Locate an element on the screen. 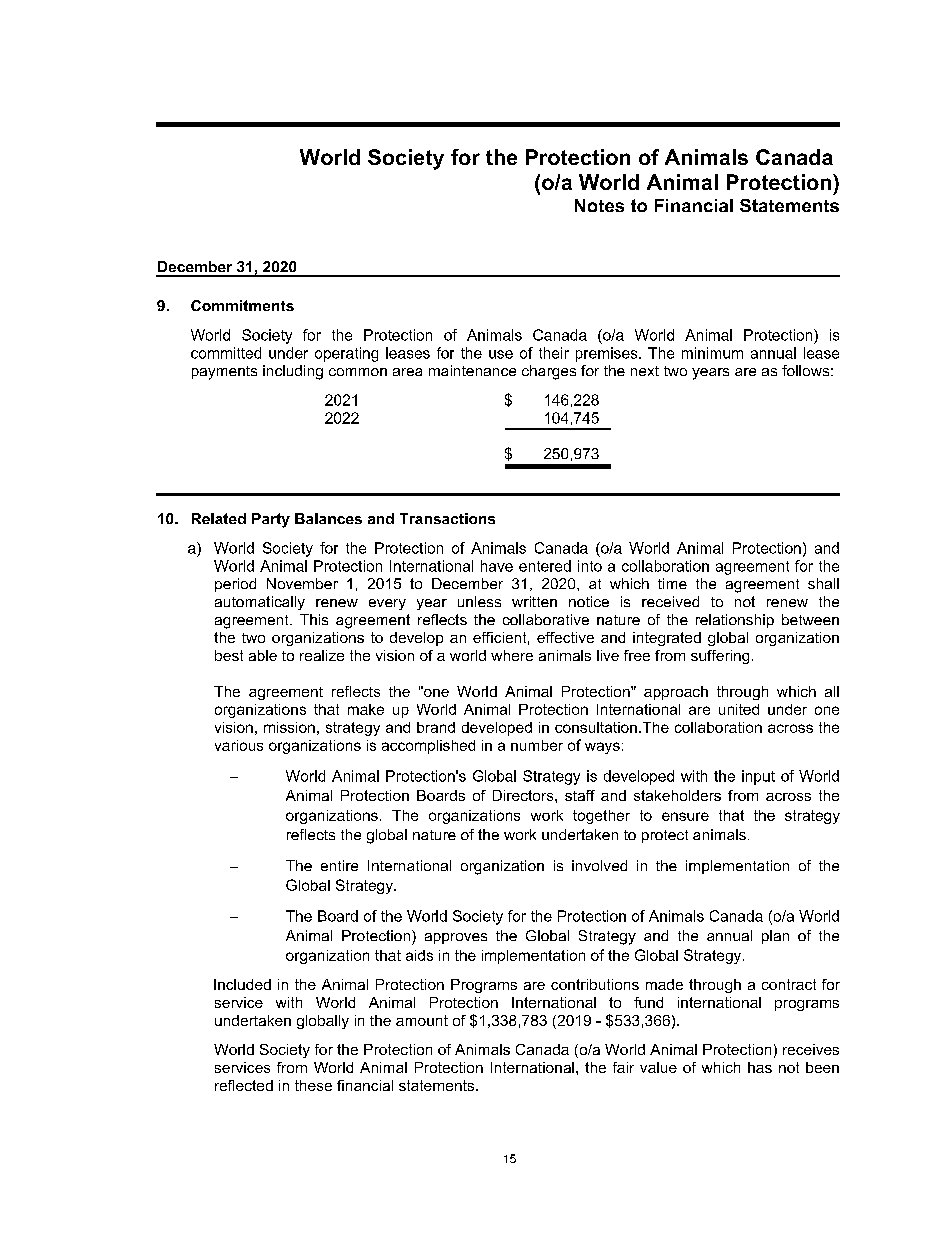  minimum is located at coordinates (712, 353).
